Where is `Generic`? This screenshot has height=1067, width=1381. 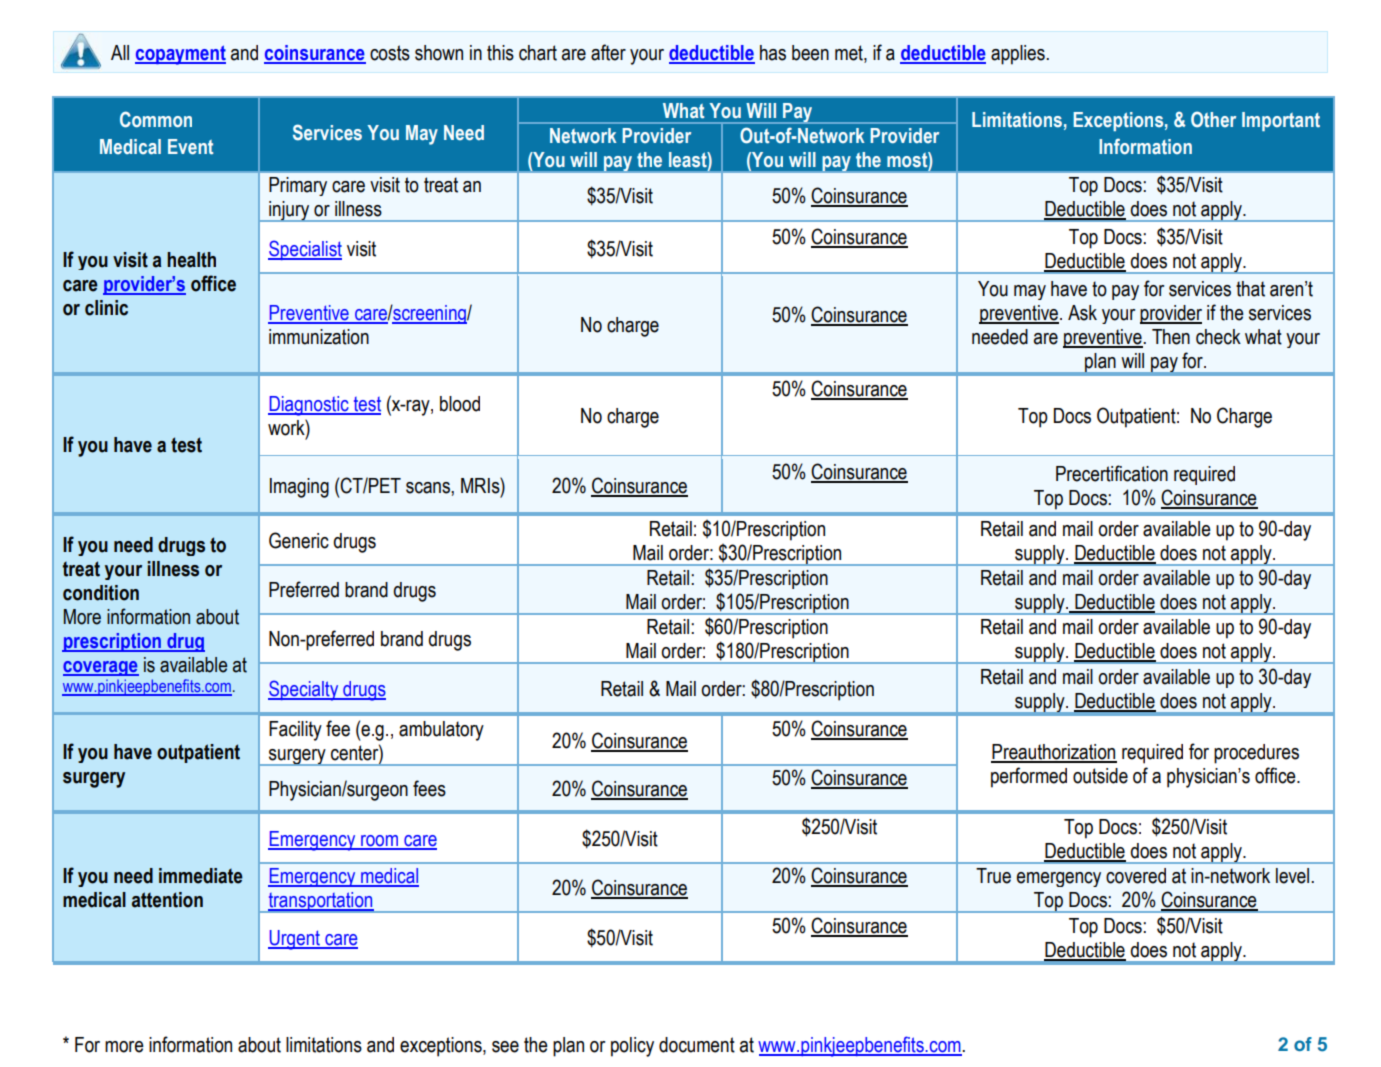
Generic is located at coordinates (299, 540).
